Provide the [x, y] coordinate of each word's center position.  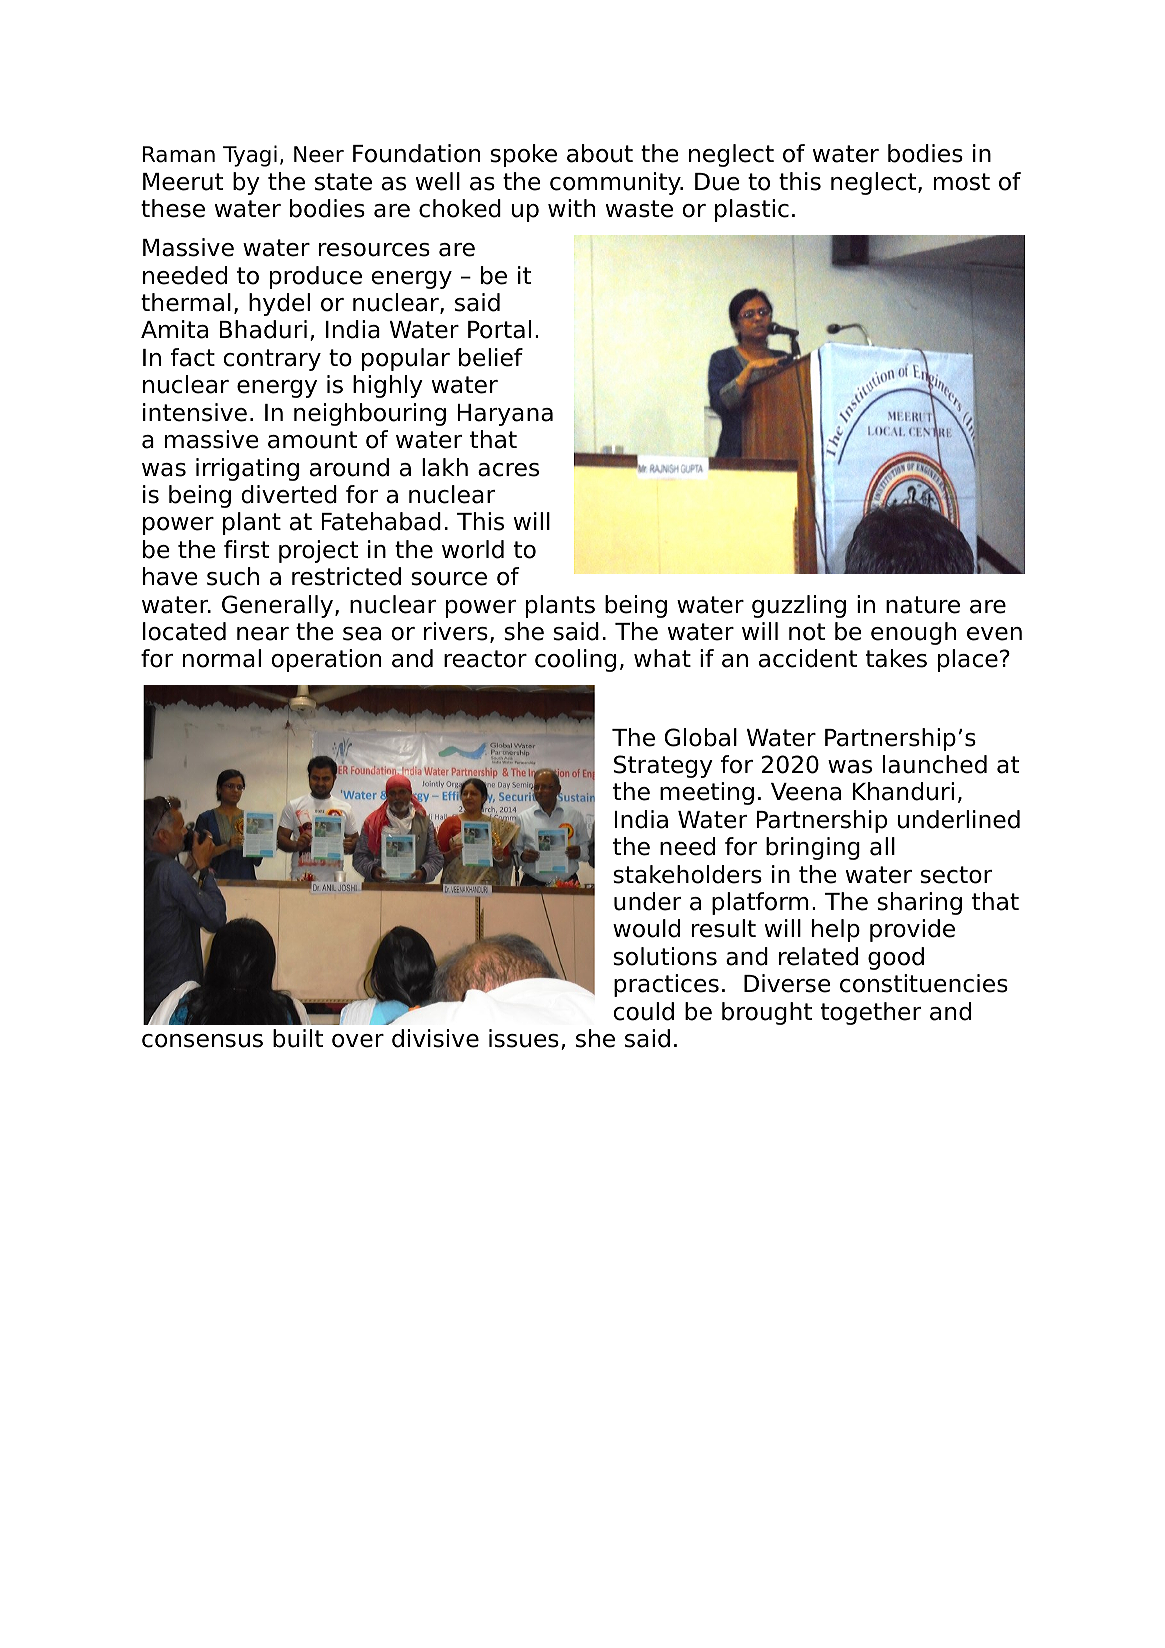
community [616, 183]
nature [923, 605]
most [962, 182]
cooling [575, 660]
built [298, 1038]
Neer [319, 154]
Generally [277, 606]
